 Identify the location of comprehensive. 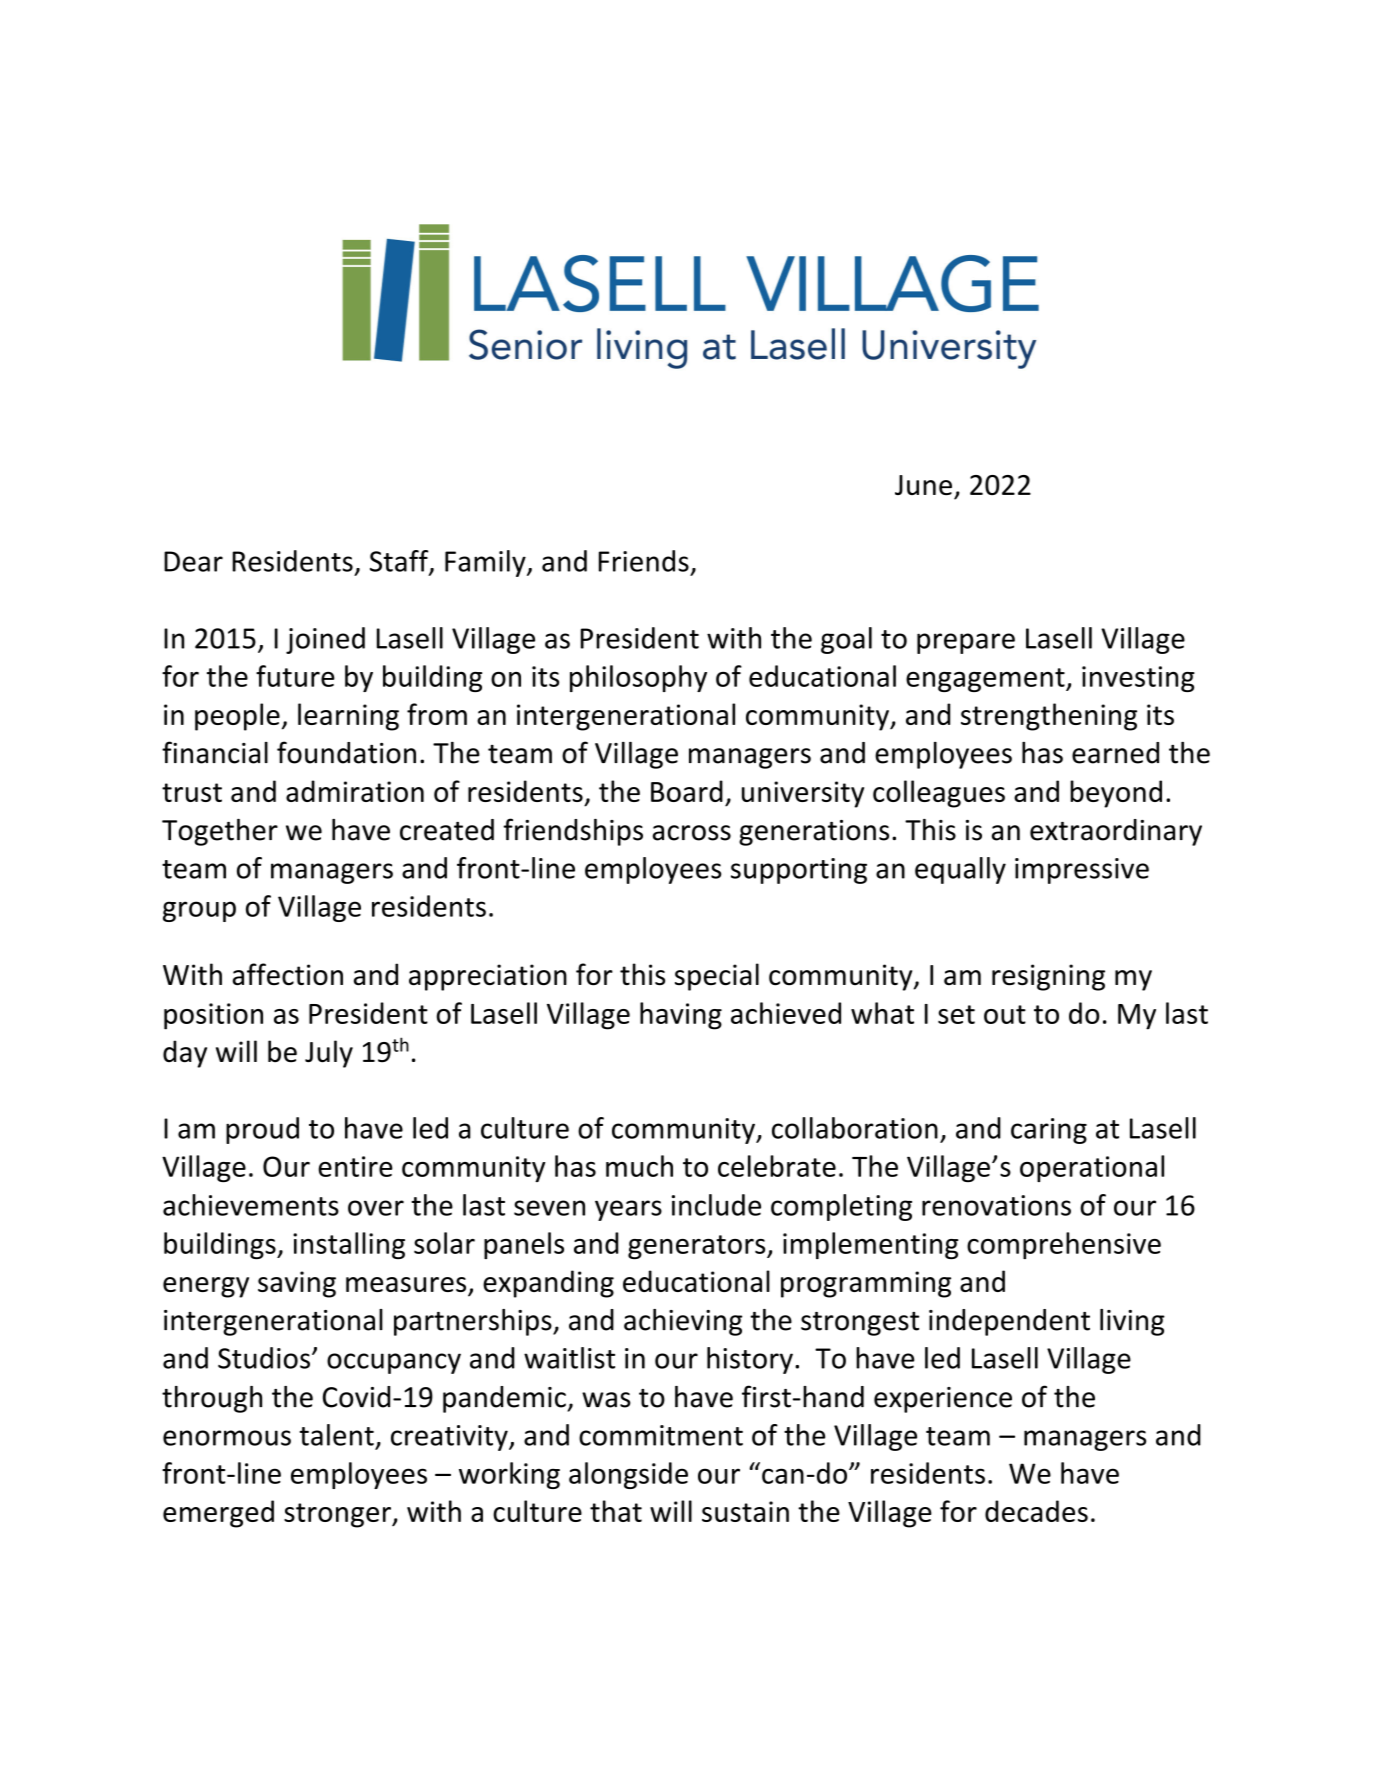
(1064, 1245).
